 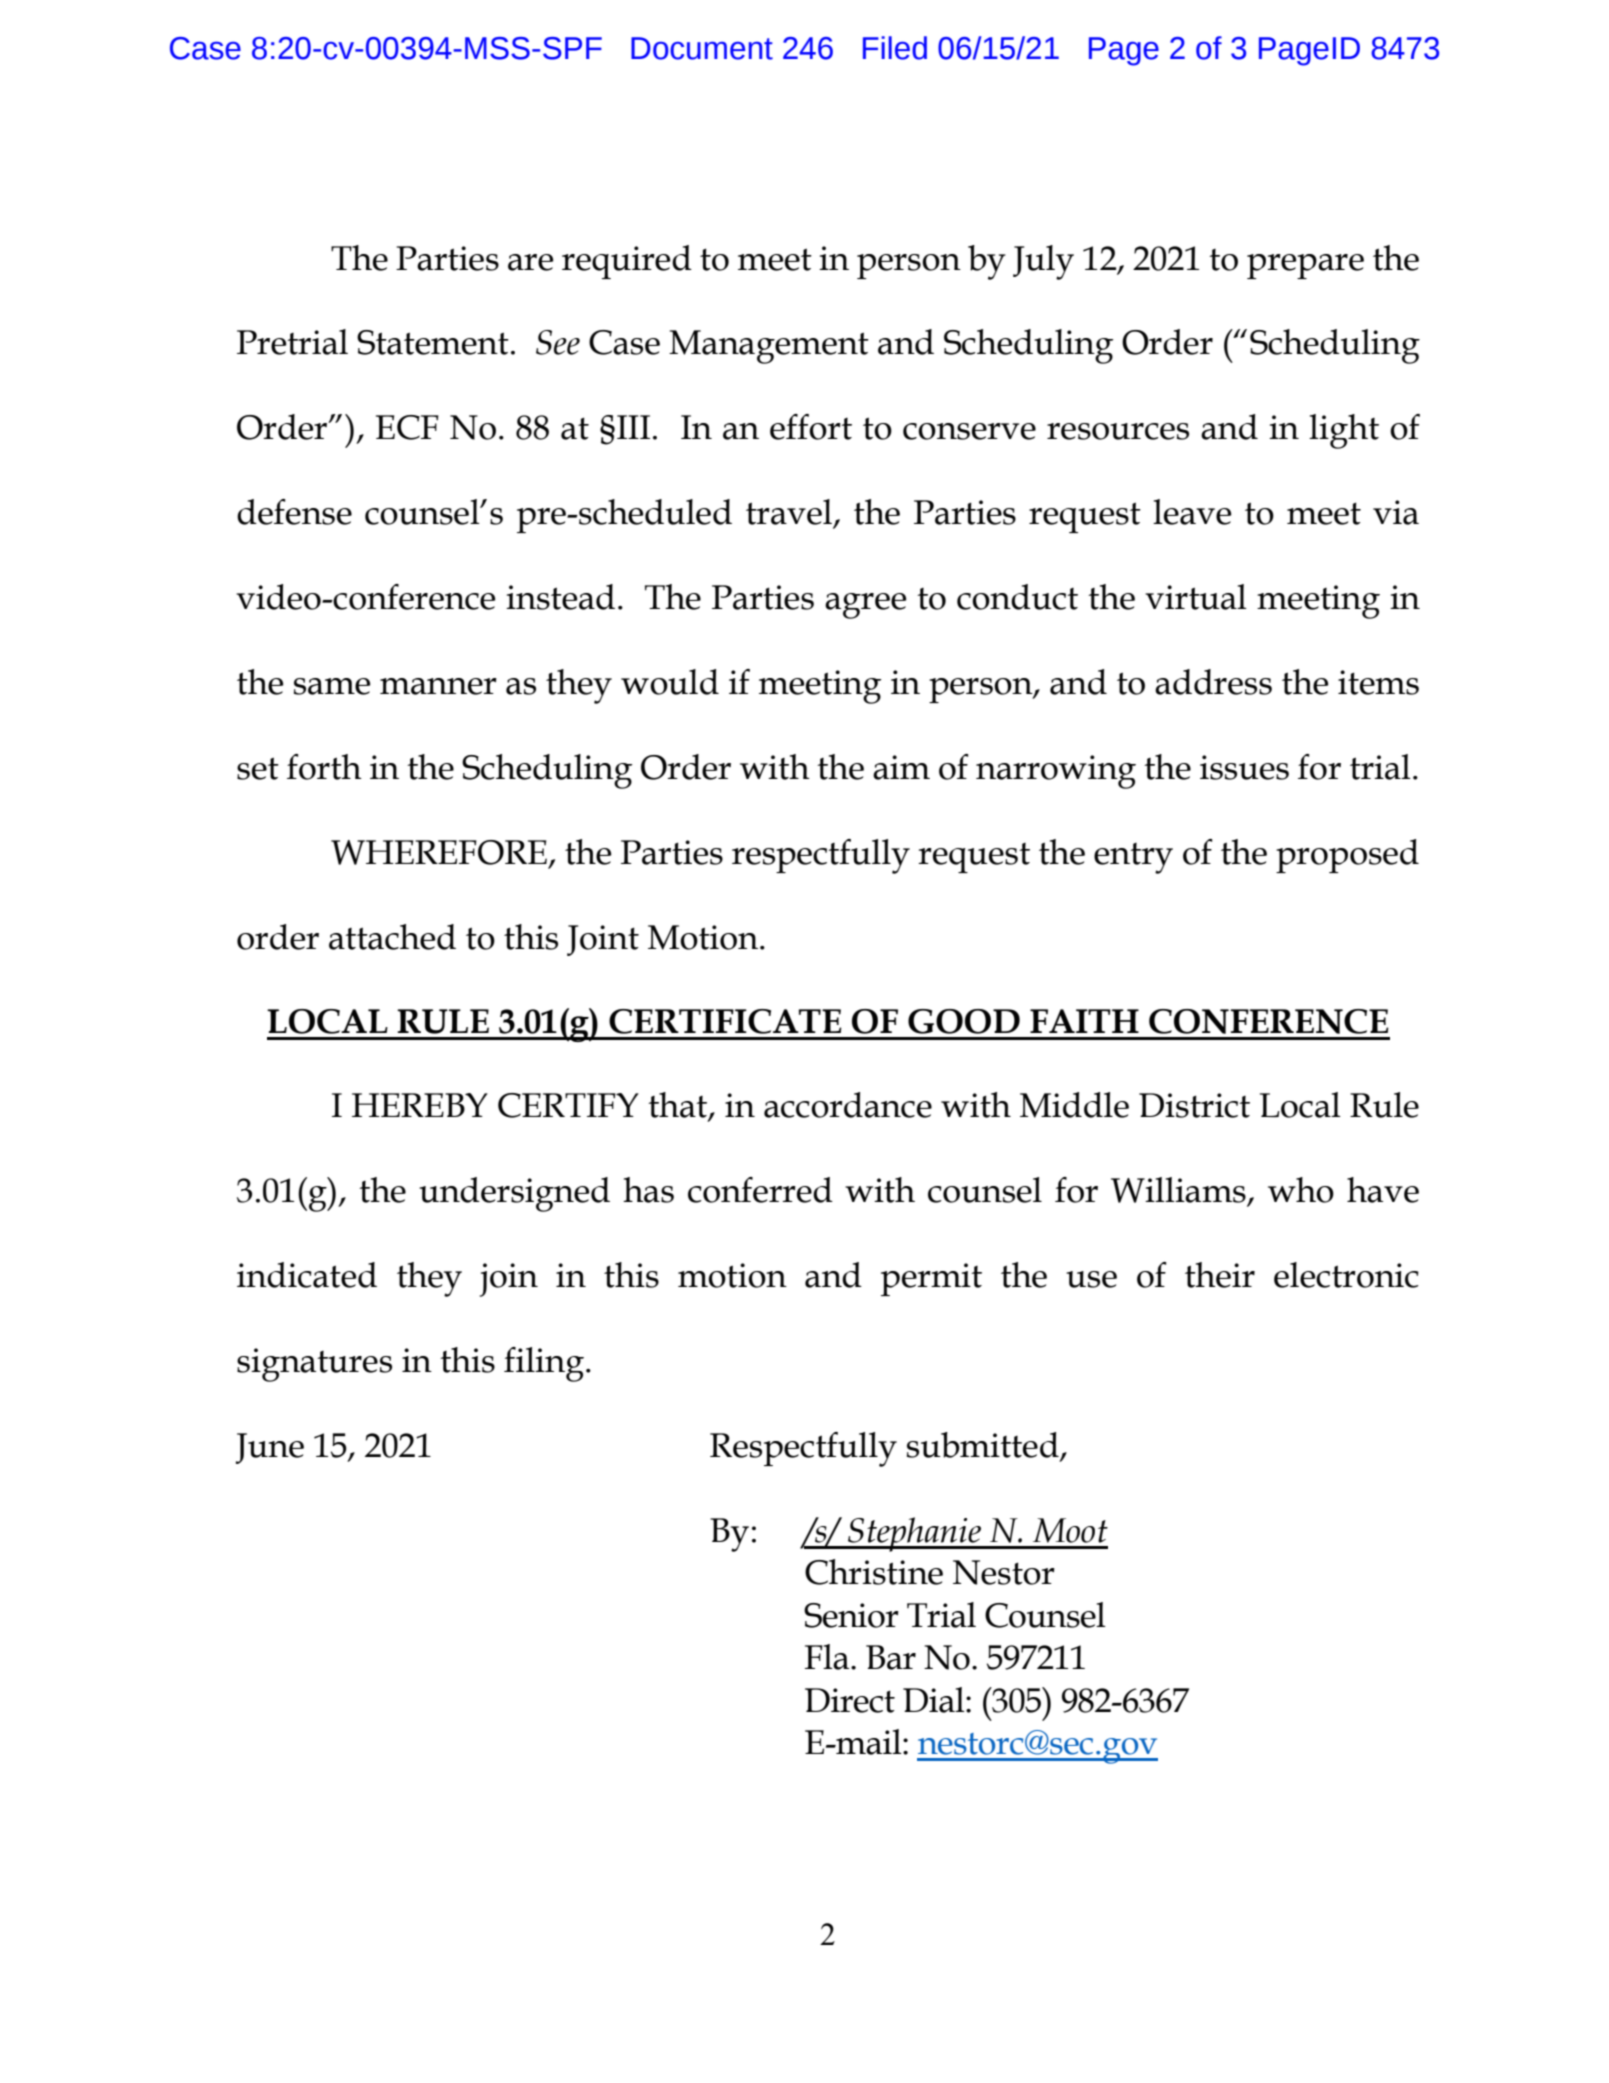 I want to click on Fla, so click(x=828, y=1657).
